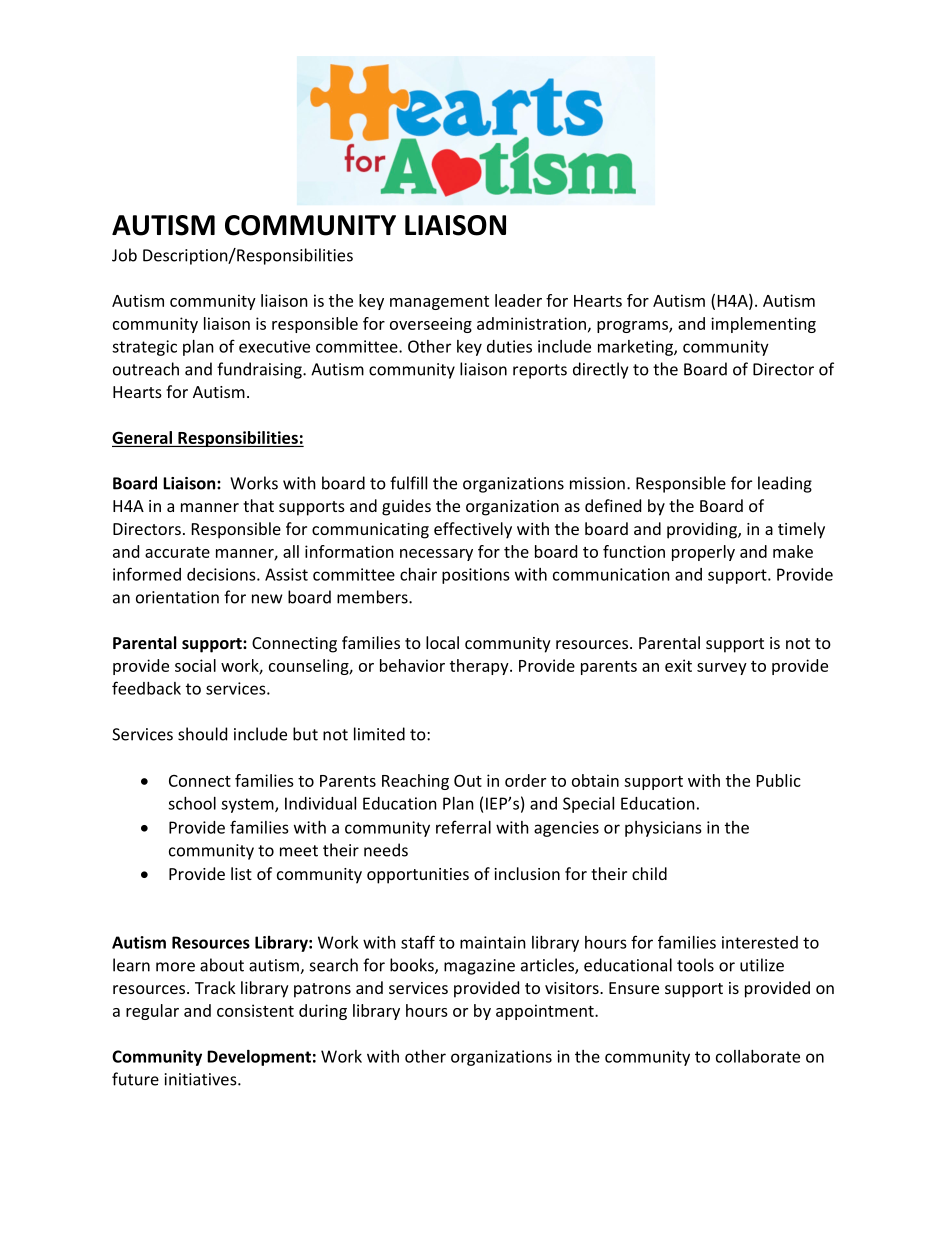 Image resolution: width=952 pixels, height=1233 pixels. I want to click on social, so click(195, 665).
